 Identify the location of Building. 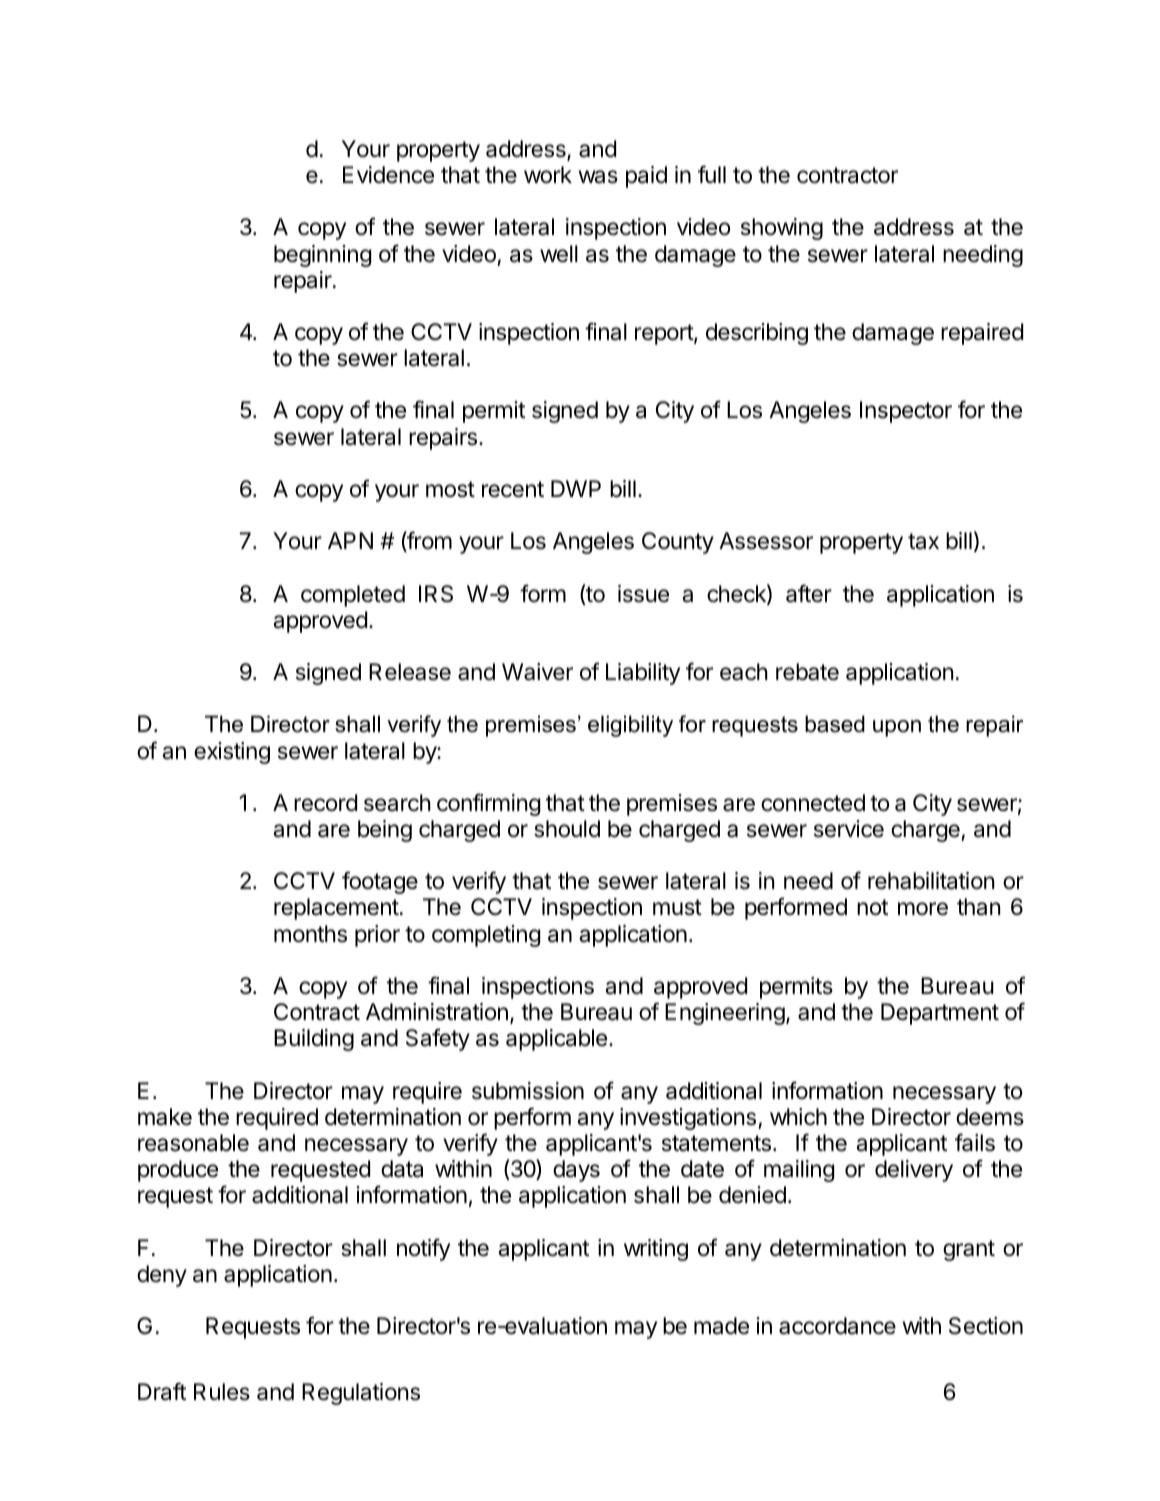
(314, 1040).
